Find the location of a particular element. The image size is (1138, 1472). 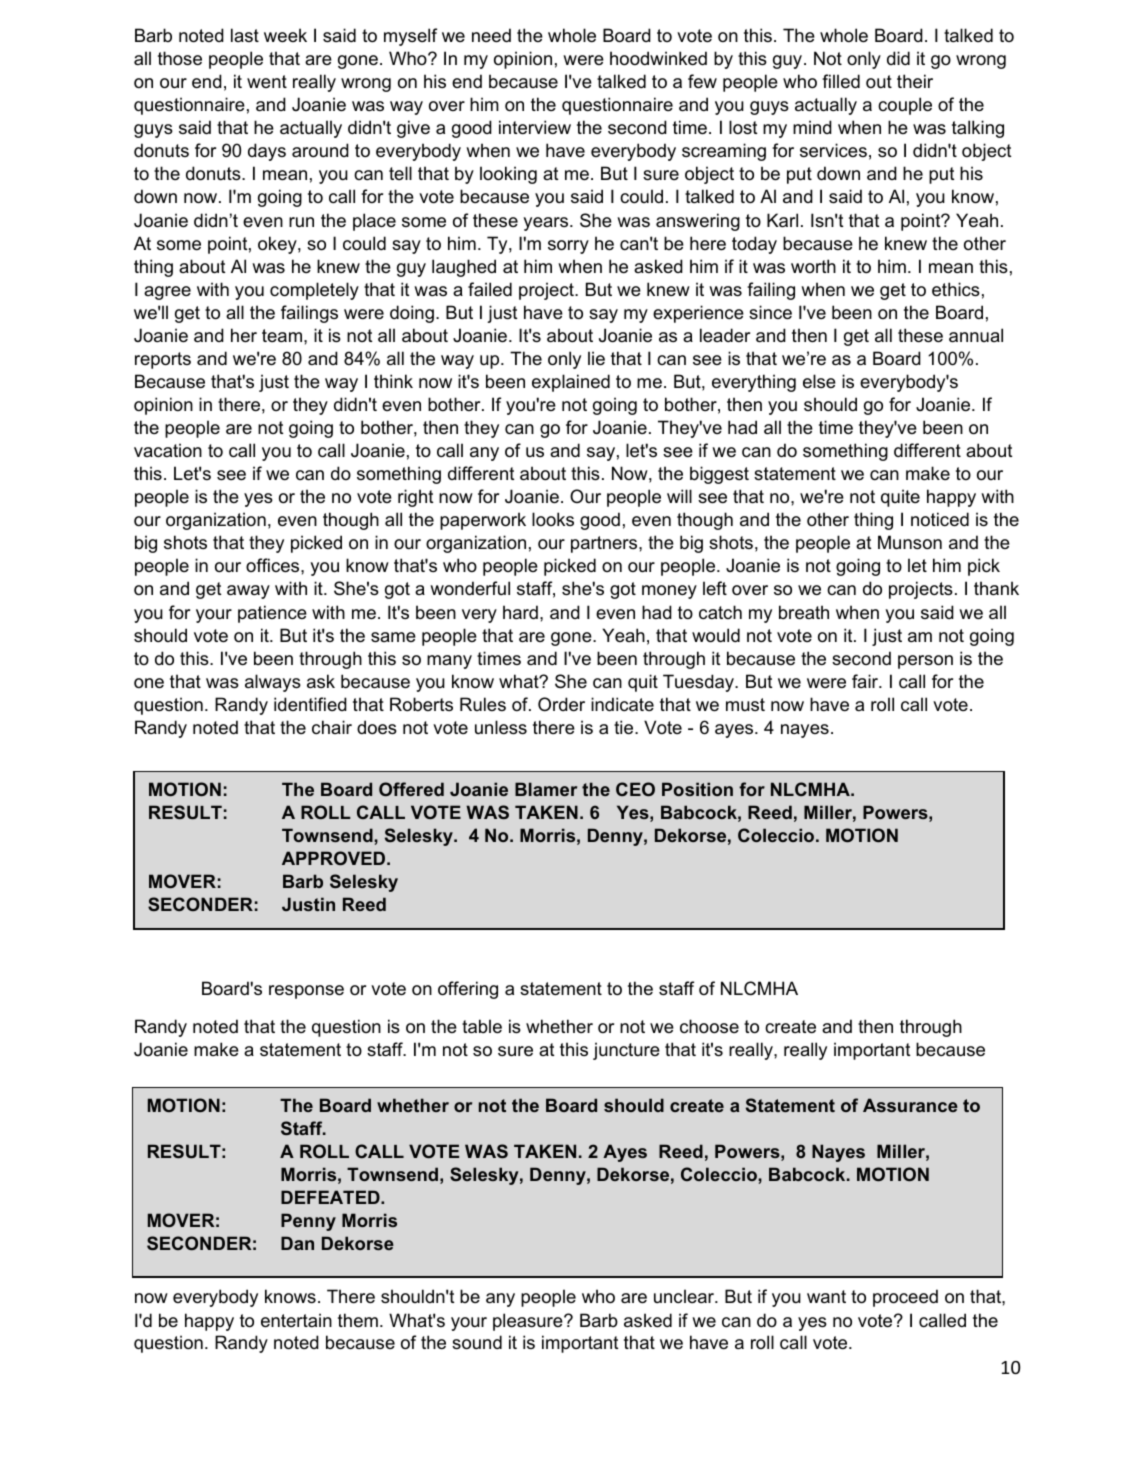

entertain is located at coordinates (296, 1320).
